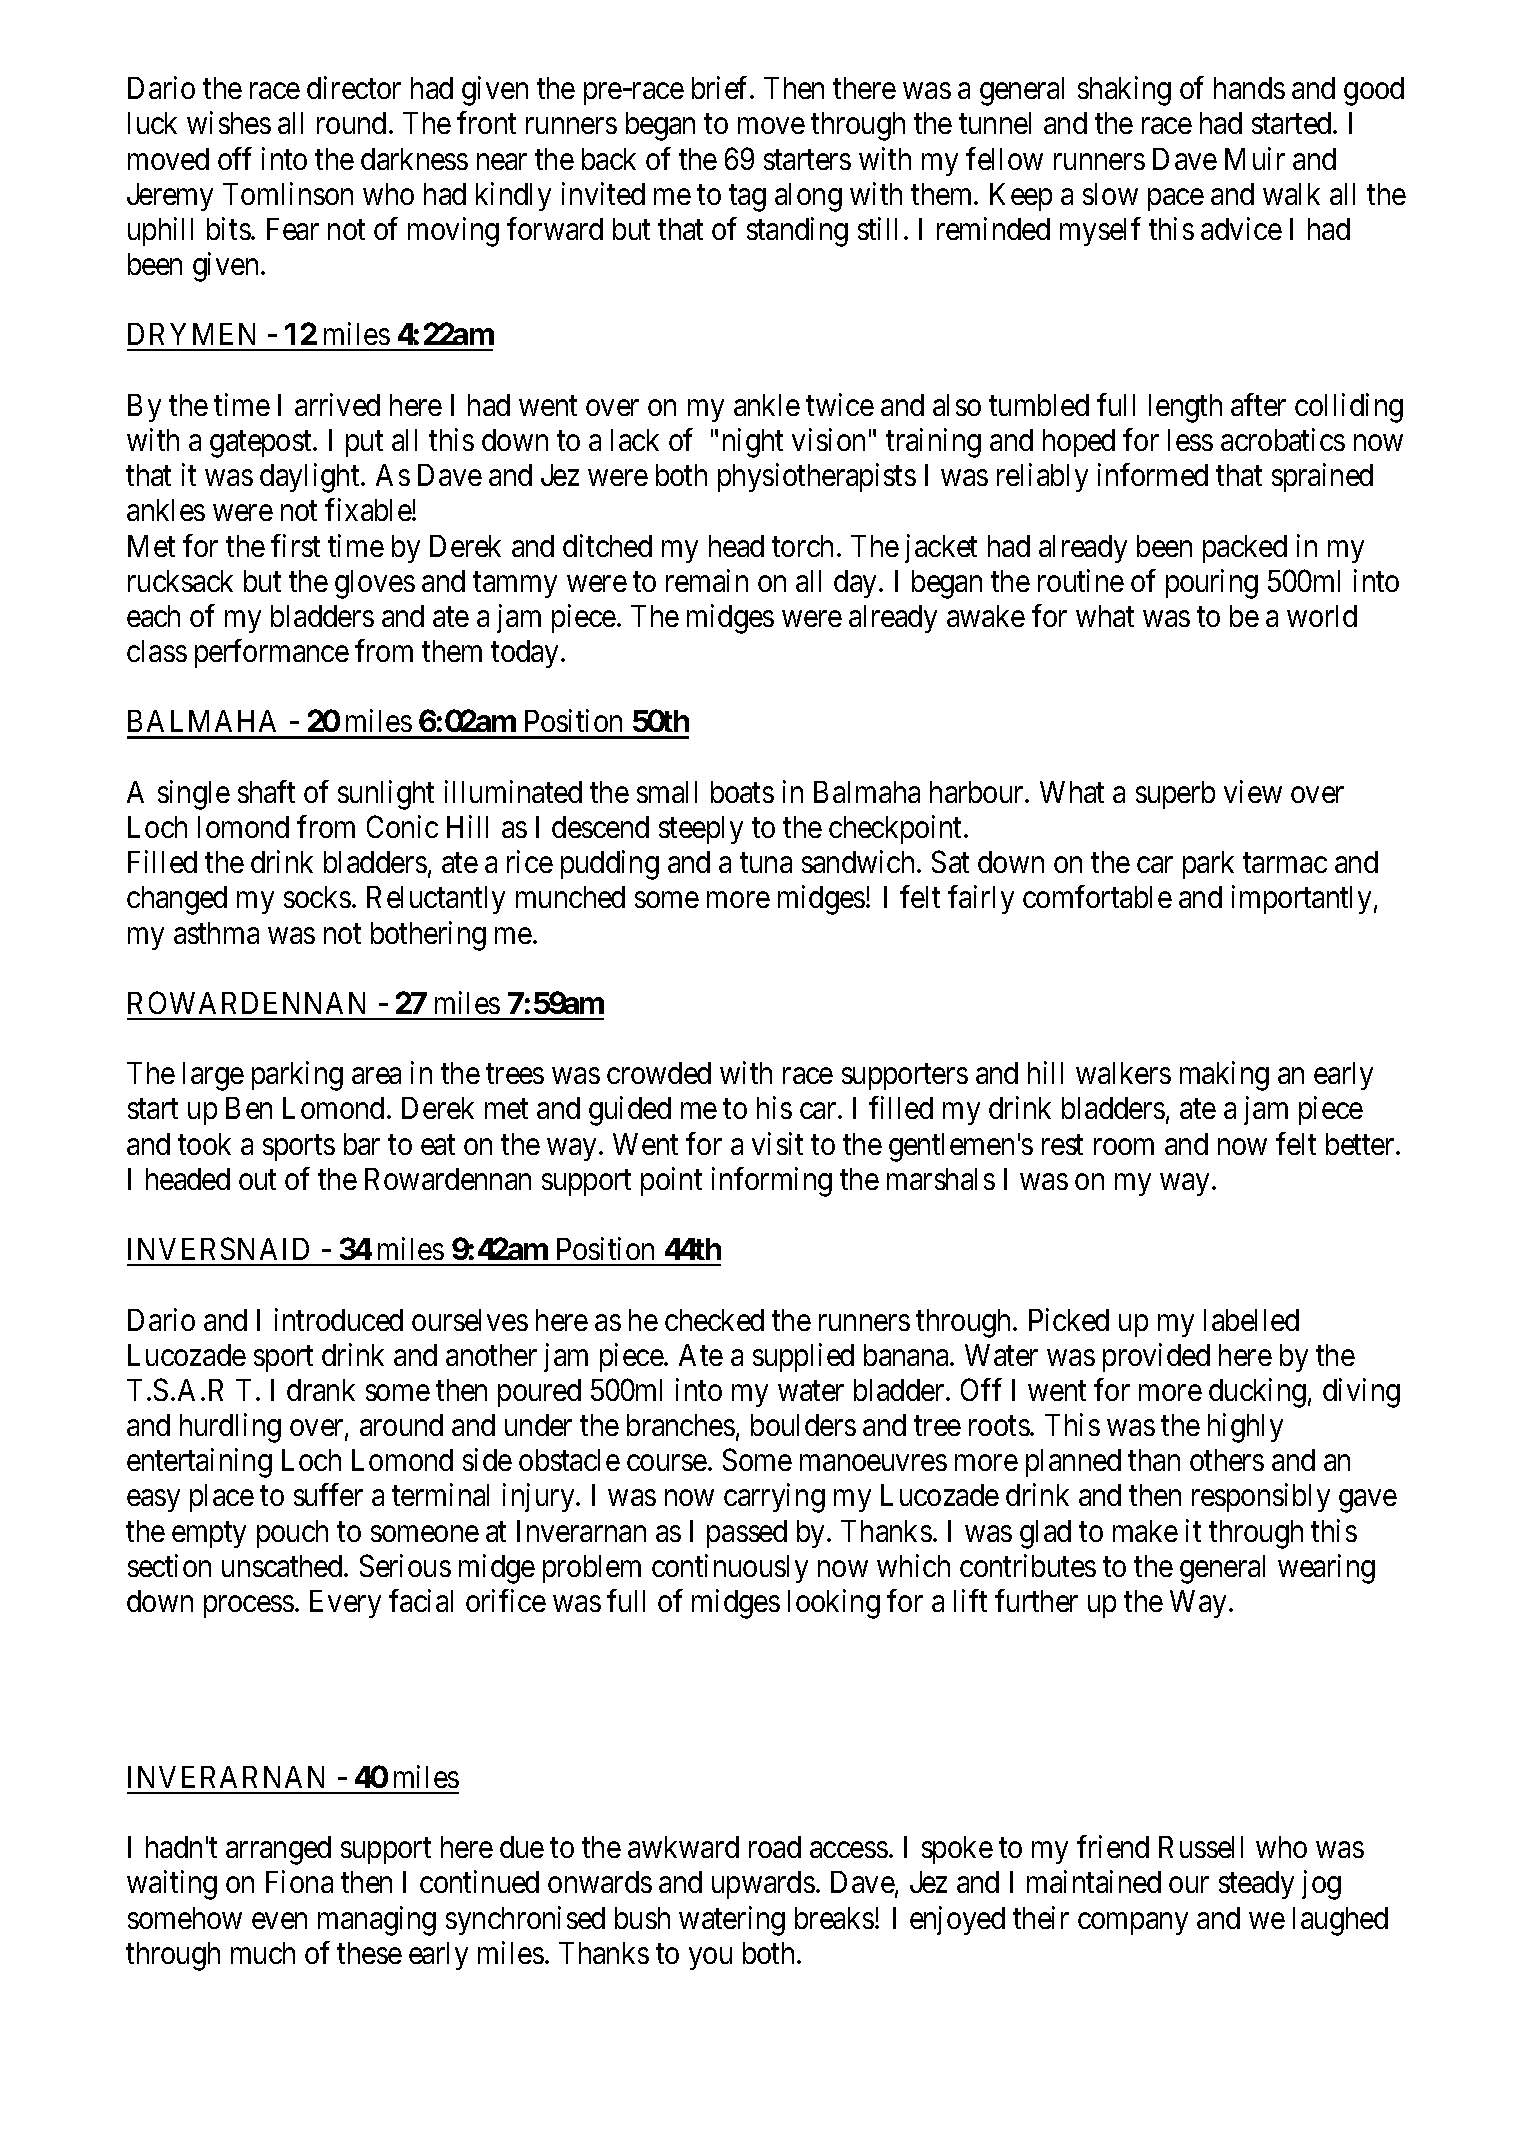  What do you see at coordinates (299, 1882) in the screenshot?
I see `Fiona` at bounding box center [299, 1882].
